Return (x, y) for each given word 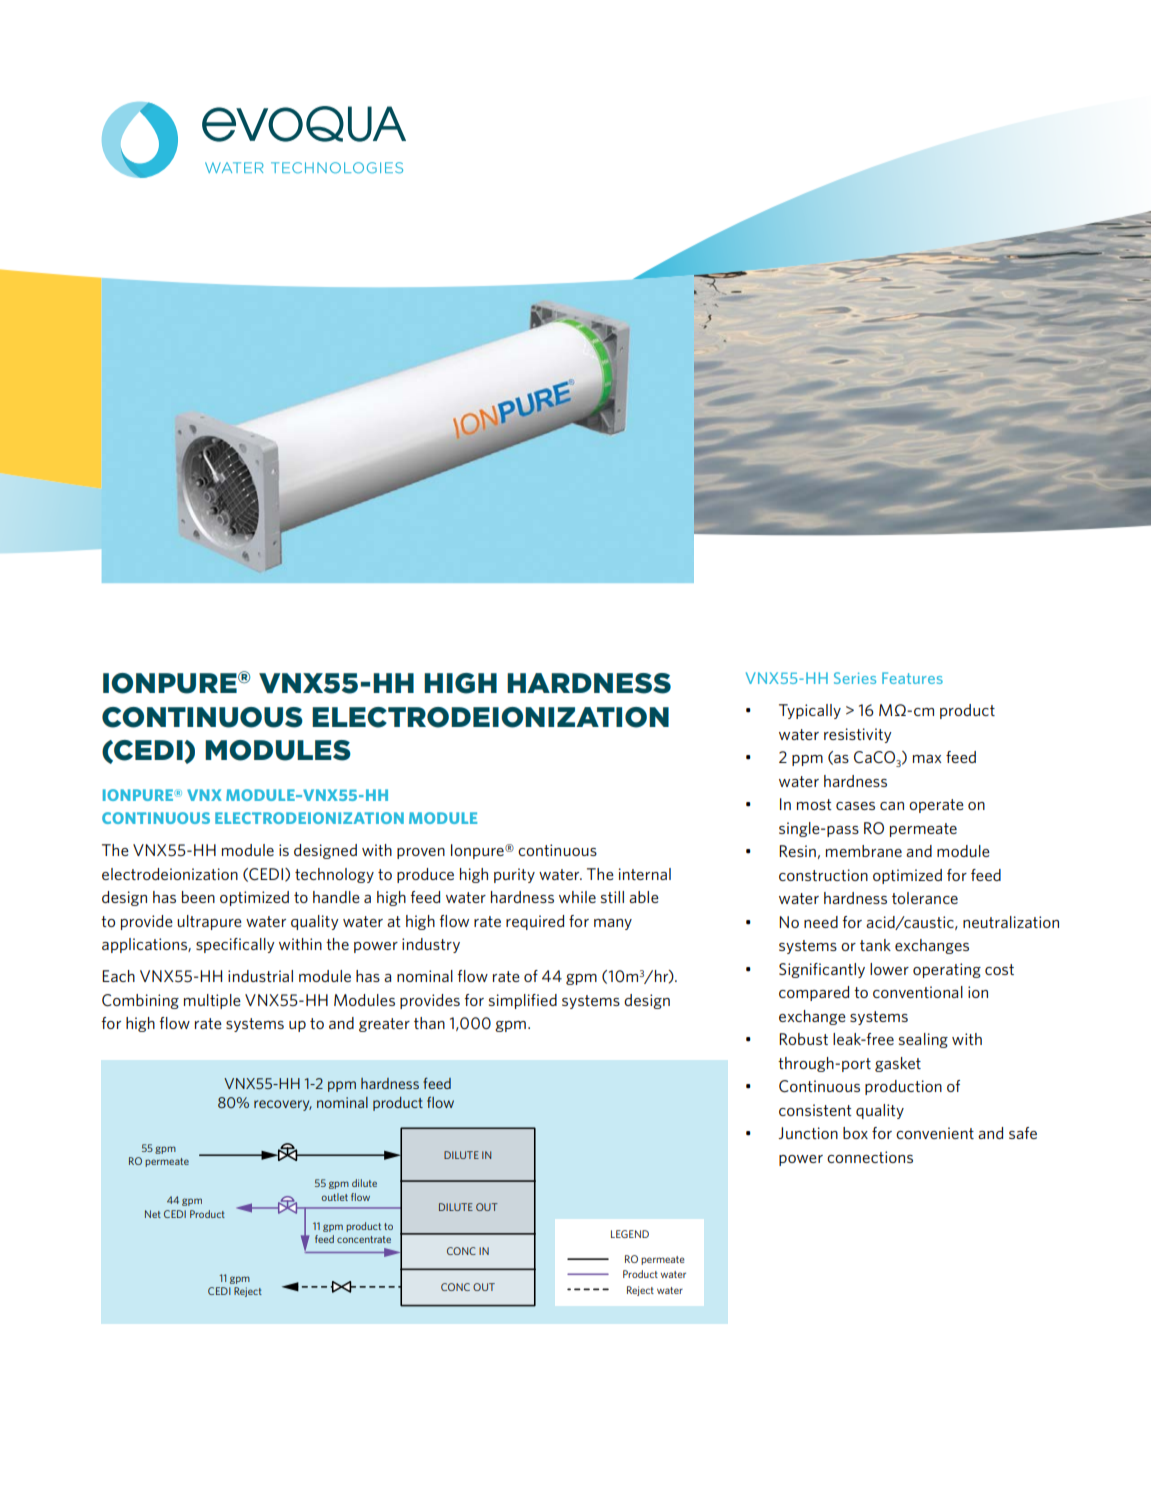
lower (889, 969)
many (613, 924)
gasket (898, 1064)
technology (334, 875)
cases (855, 806)
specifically (235, 945)
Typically (810, 711)
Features (912, 678)
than (429, 1023)
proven (421, 853)
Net (153, 1214)
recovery (283, 1105)
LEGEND (630, 1234)
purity (514, 875)
